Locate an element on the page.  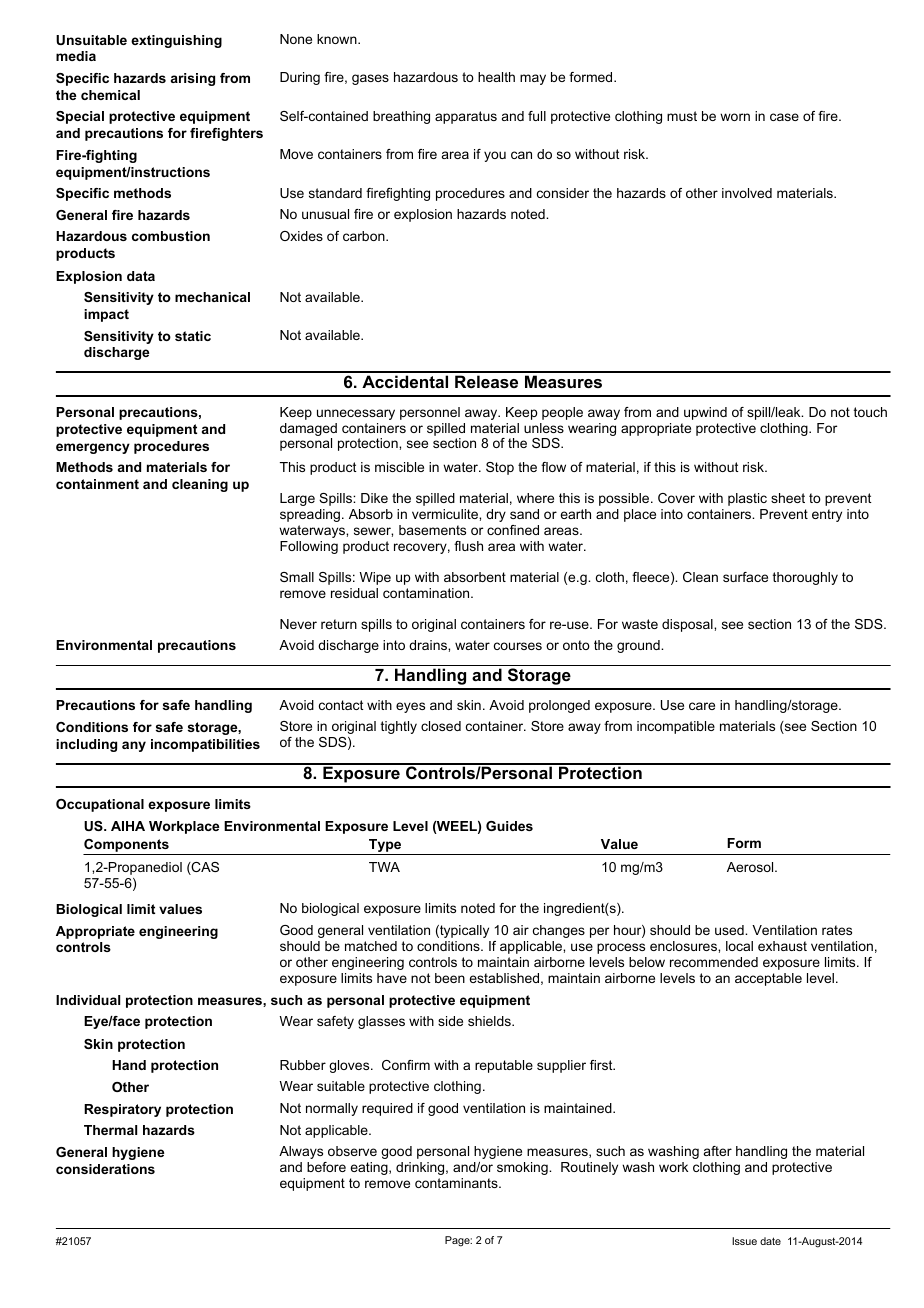
sheet is located at coordinates (788, 498).
